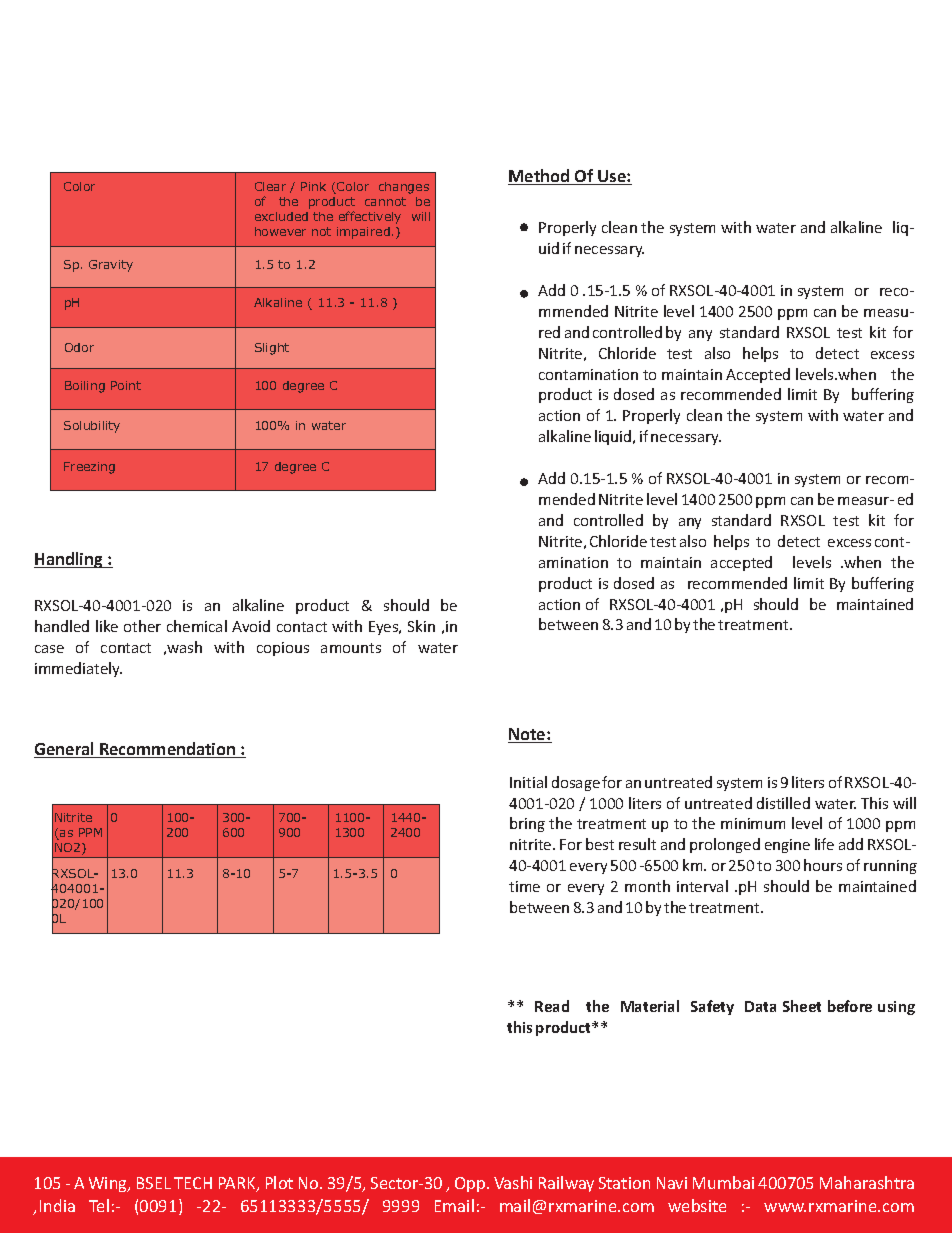 This image has width=952, height=1233. I want to click on changes, so click(404, 188).
